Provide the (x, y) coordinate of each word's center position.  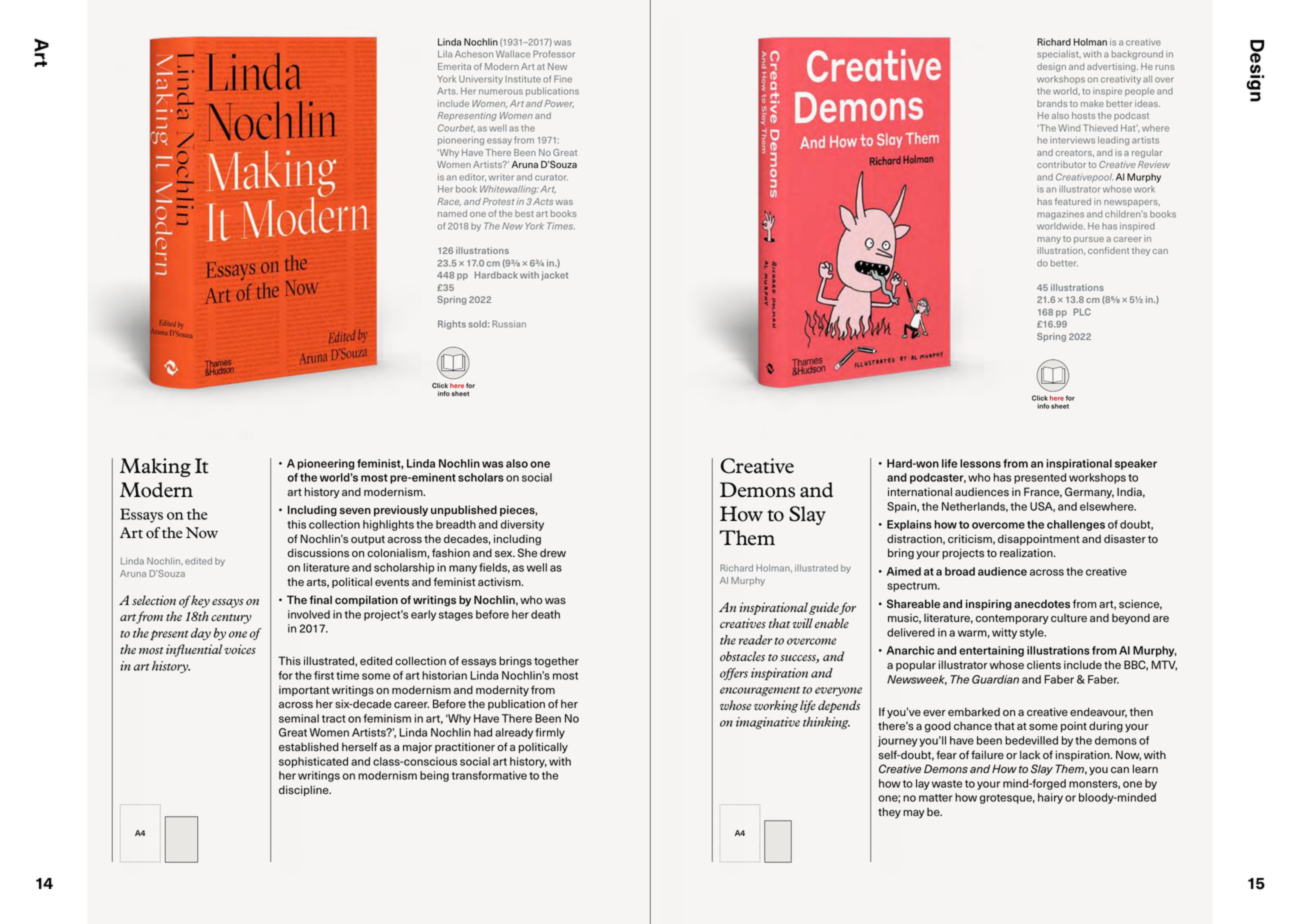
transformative (489, 775)
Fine (563, 79)
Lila (445, 54)
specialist (1059, 54)
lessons (980, 463)
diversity (522, 525)
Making (155, 467)
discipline (305, 790)
